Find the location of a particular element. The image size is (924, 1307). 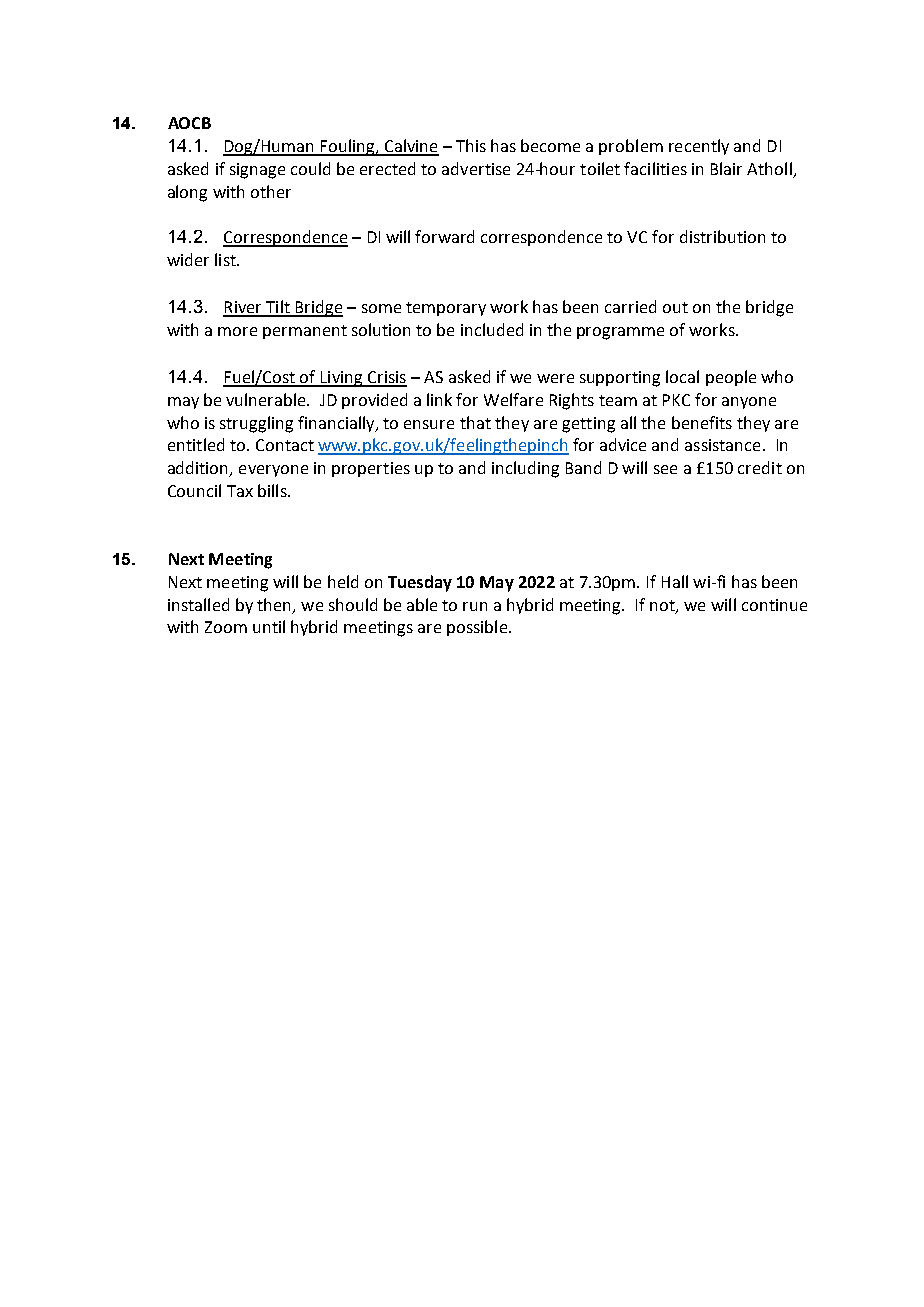

run is located at coordinates (475, 606).
